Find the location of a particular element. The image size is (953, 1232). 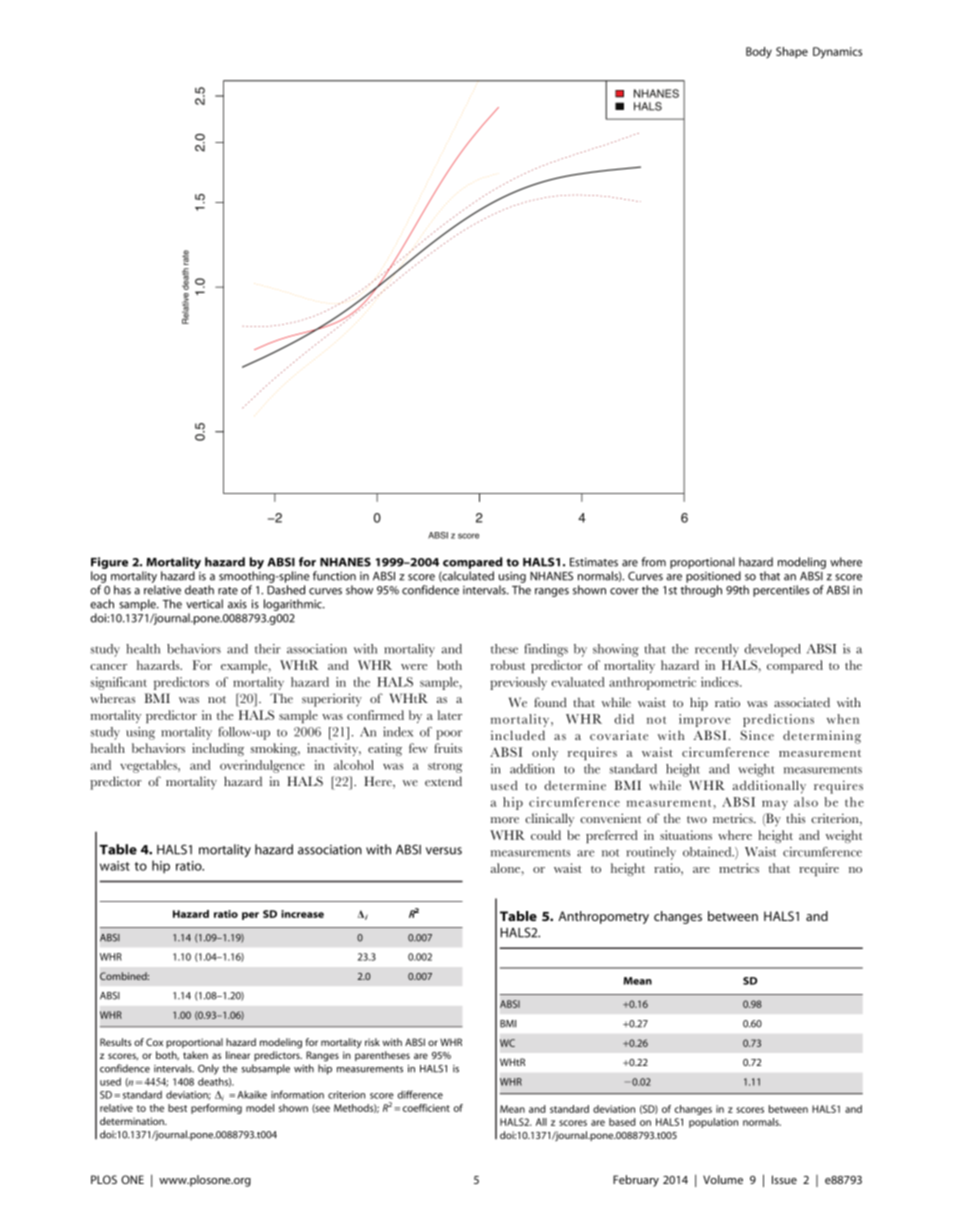

Body is located at coordinates (759, 52).
